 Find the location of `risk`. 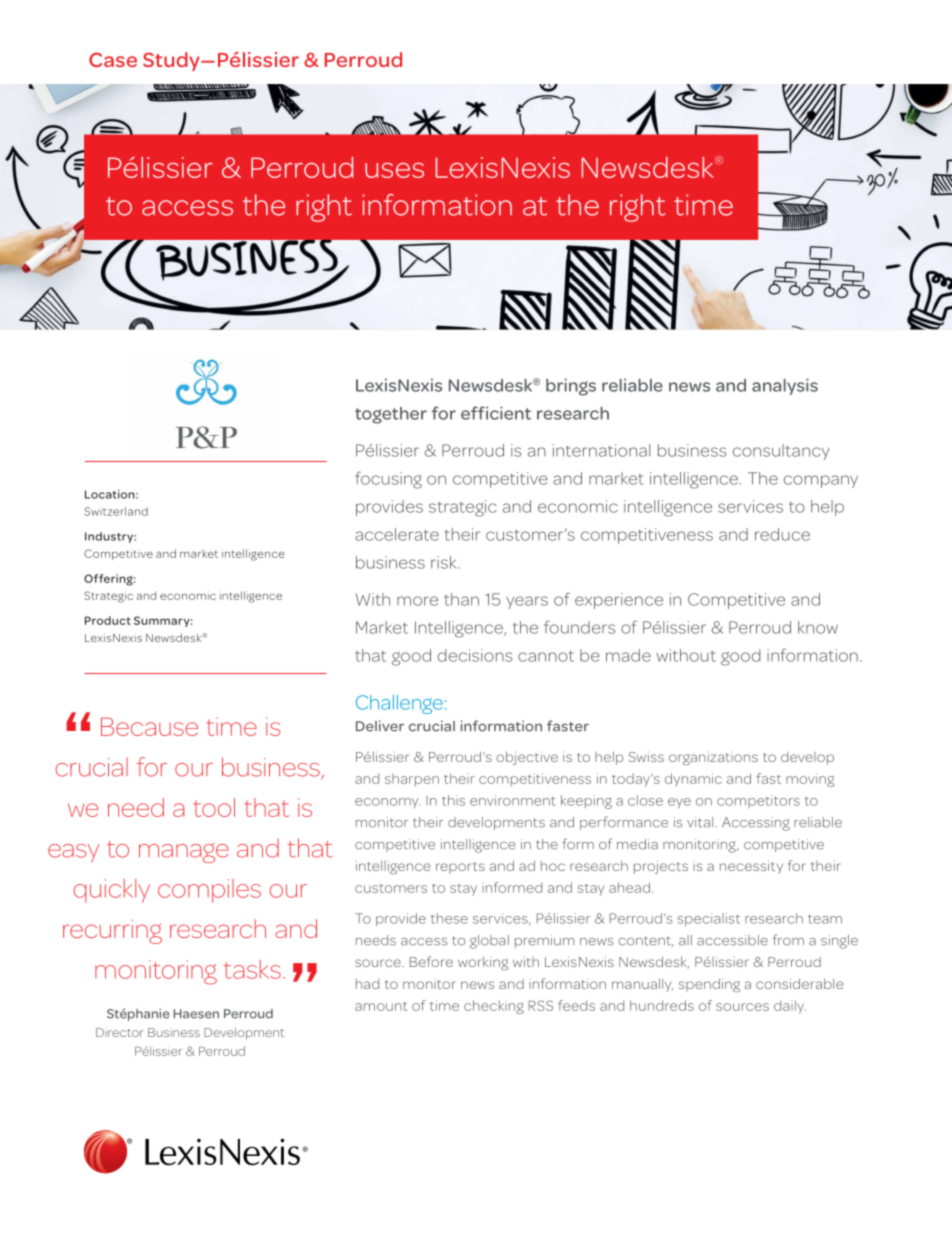

risk is located at coordinates (445, 562).
